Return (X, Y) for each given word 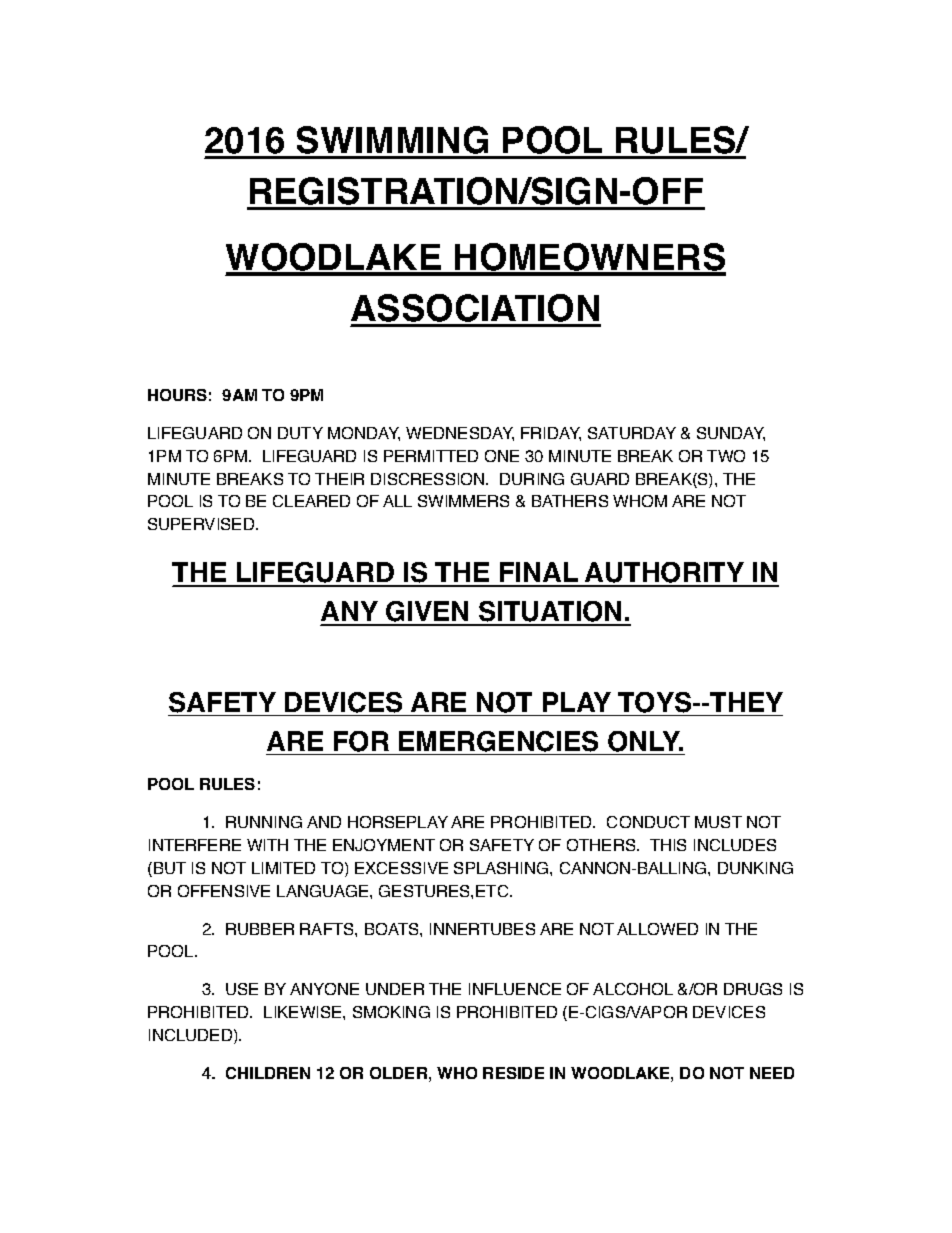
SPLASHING (502, 868)
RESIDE (513, 1073)
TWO (726, 456)
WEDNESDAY (460, 434)
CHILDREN (268, 1073)
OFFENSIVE (224, 891)
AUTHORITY (665, 574)
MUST (718, 822)
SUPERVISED (202, 524)
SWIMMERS (463, 501)
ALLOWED (657, 929)
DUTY (300, 433)
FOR (361, 741)
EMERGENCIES (498, 741)
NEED (772, 1073)
